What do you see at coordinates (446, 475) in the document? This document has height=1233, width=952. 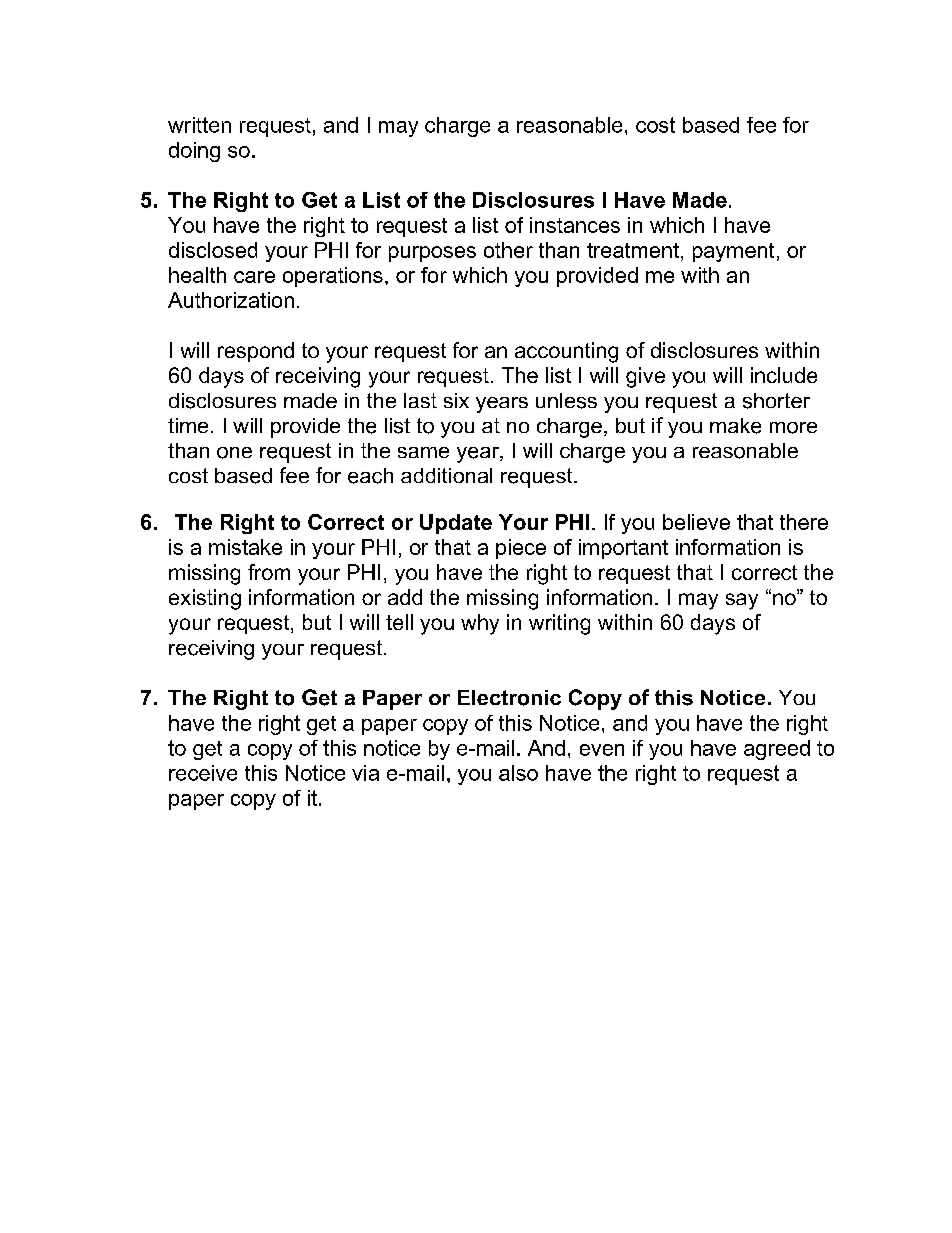 I see `additional` at bounding box center [446, 475].
